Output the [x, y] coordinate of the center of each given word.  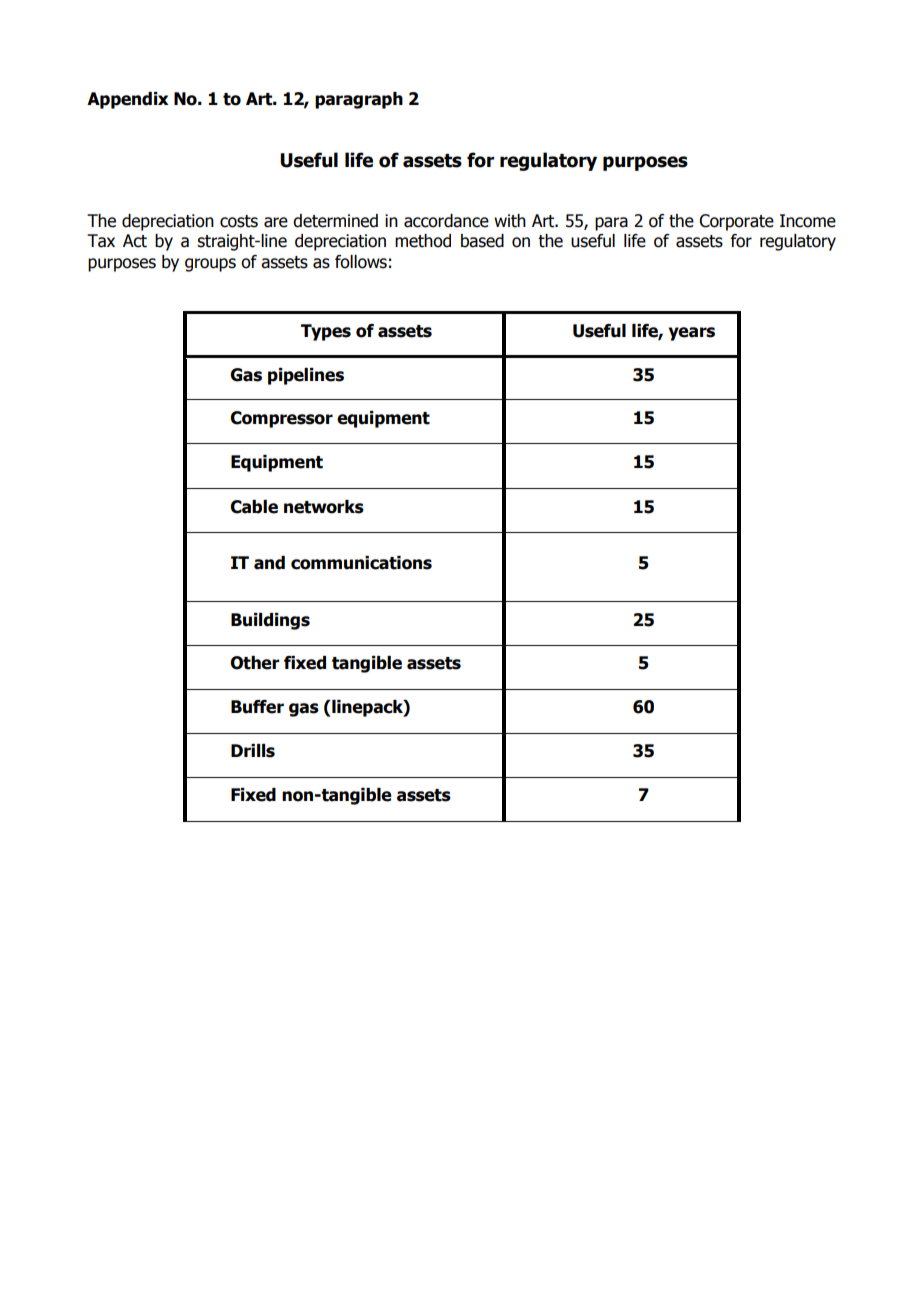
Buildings [270, 621]
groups [210, 265]
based [482, 241]
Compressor [281, 419]
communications [361, 563]
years [692, 334]
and [269, 563]
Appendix [127, 100]
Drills [253, 751]
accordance [446, 221]
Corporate [736, 222]
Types [326, 332]
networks [324, 507]
